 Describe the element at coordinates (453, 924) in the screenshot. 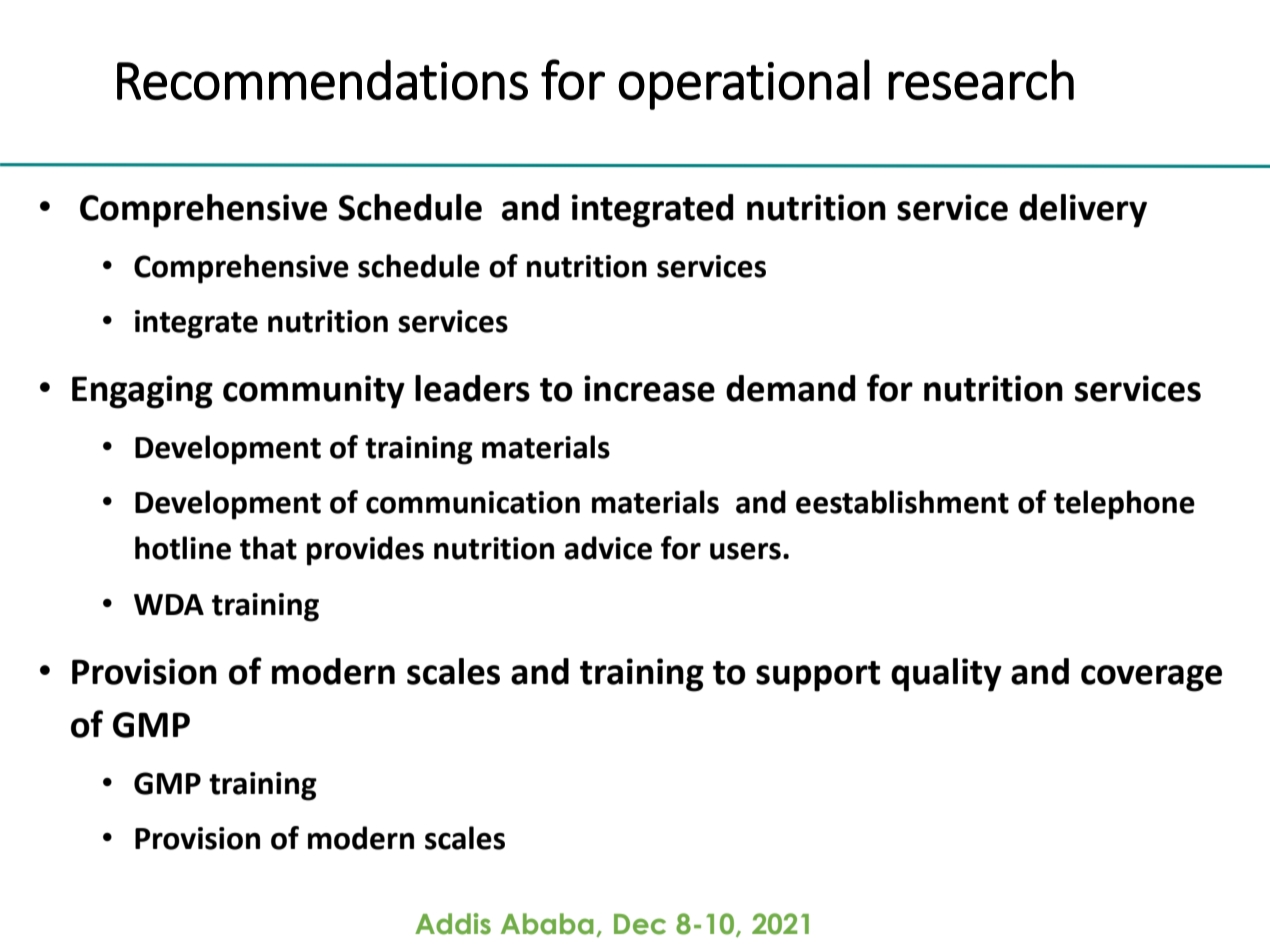

I see `Addis` at that location.
